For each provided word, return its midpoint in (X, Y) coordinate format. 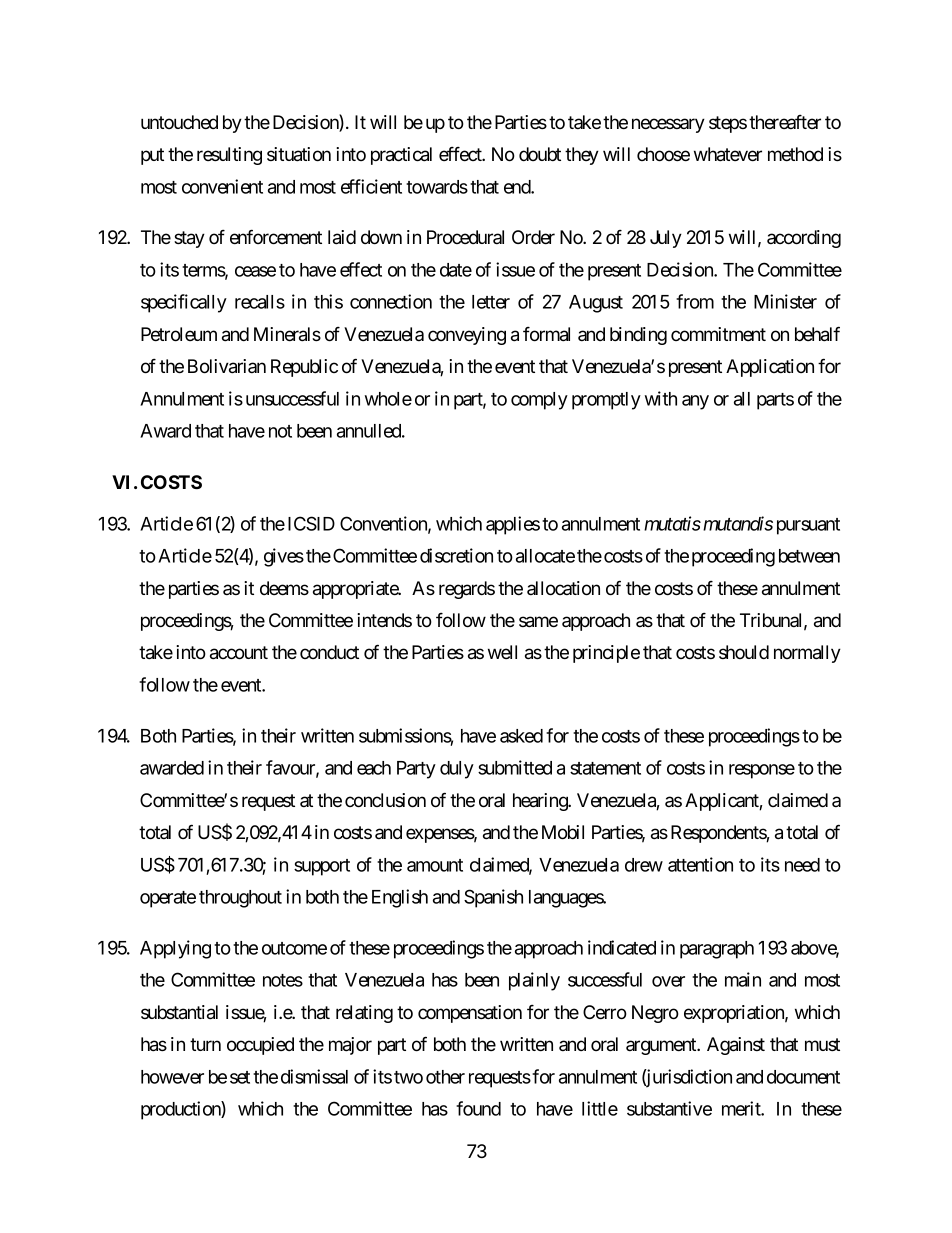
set (240, 1077)
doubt (540, 154)
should (744, 652)
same (538, 622)
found (478, 1108)
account (239, 653)
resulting (229, 156)
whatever (728, 154)
